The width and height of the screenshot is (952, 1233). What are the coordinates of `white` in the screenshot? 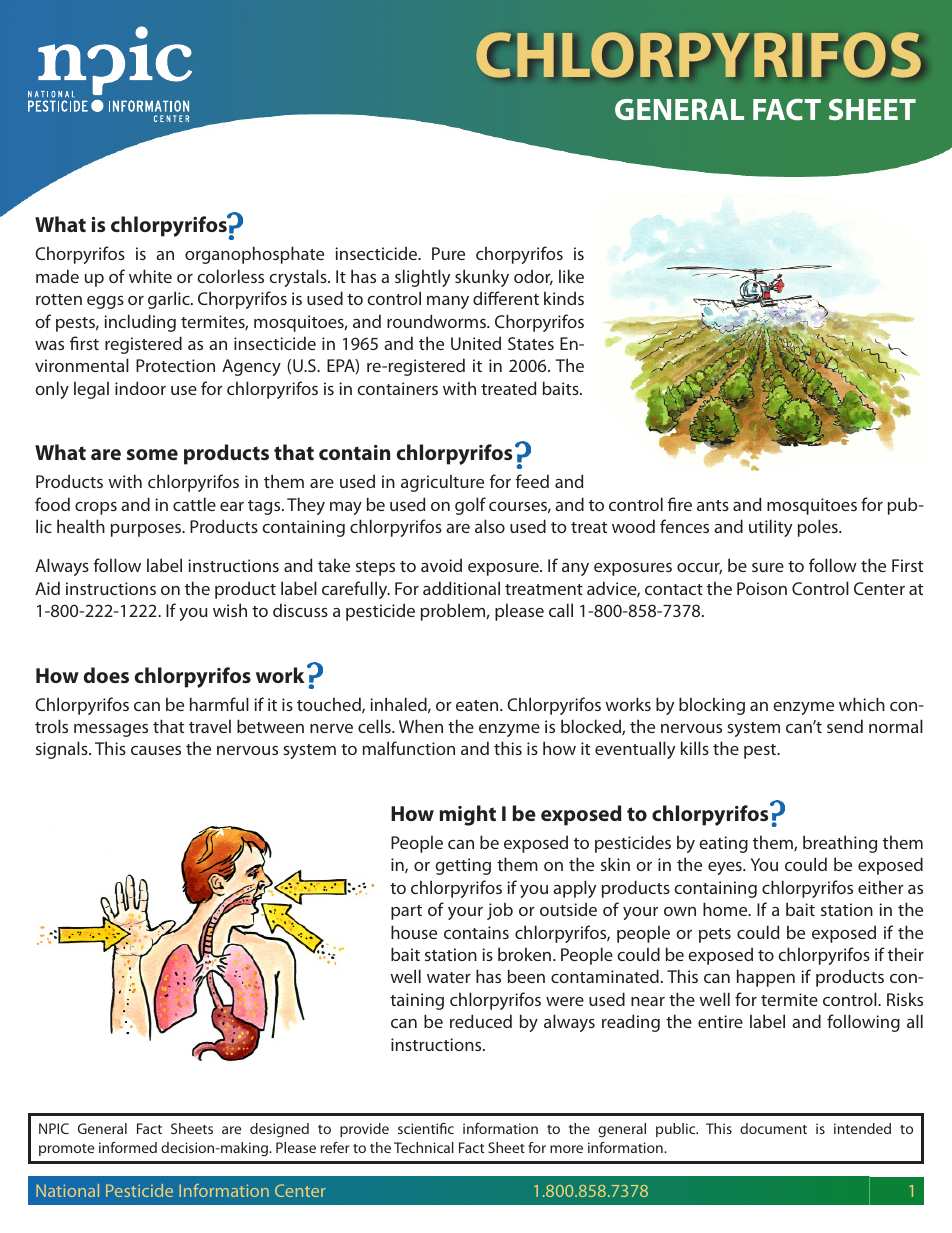 It's located at (150, 276).
